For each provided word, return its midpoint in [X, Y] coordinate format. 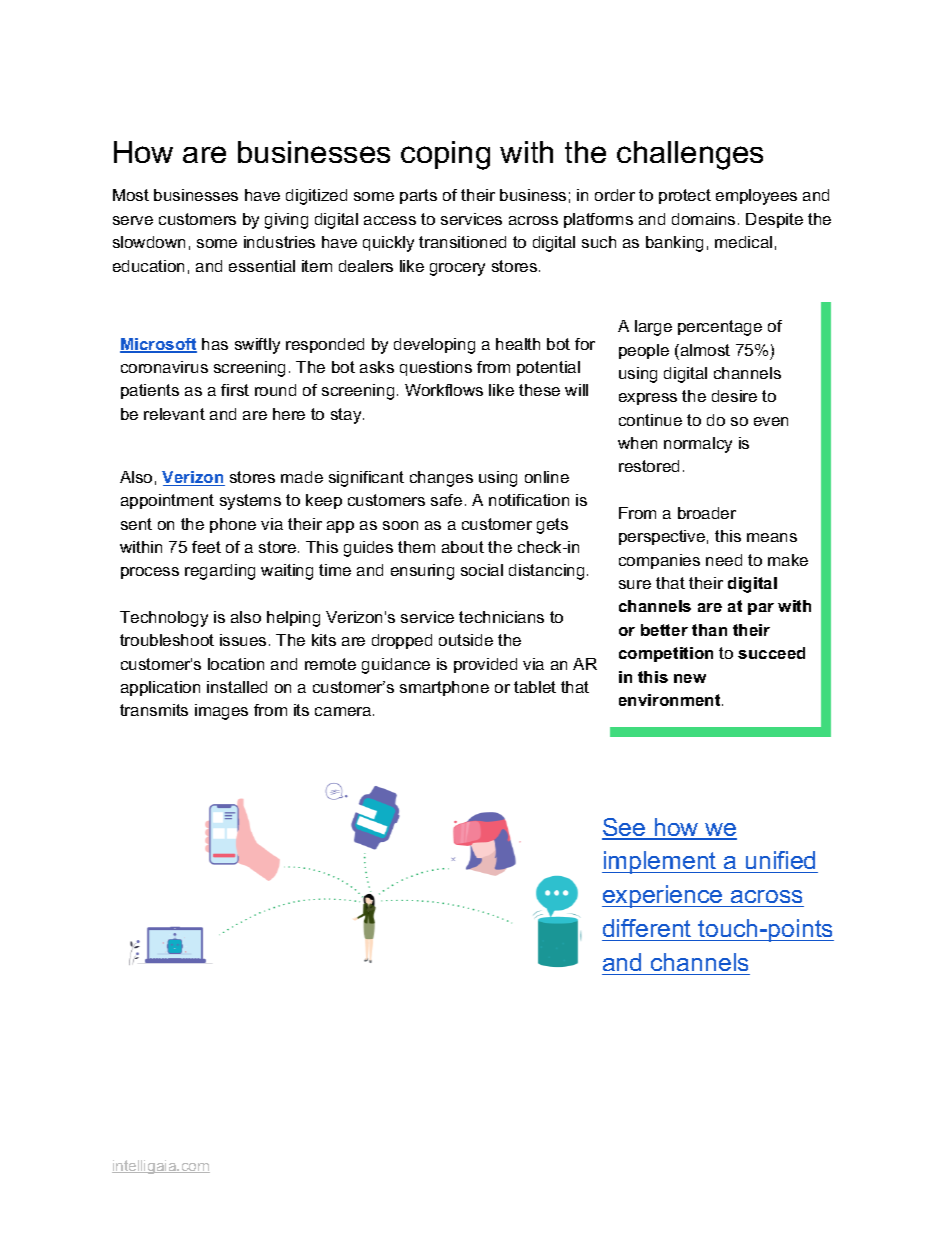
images [221, 712]
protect [685, 196]
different [647, 928]
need [724, 560]
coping [445, 155]
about [463, 547]
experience [663, 896]
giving [286, 221]
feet [206, 547]
